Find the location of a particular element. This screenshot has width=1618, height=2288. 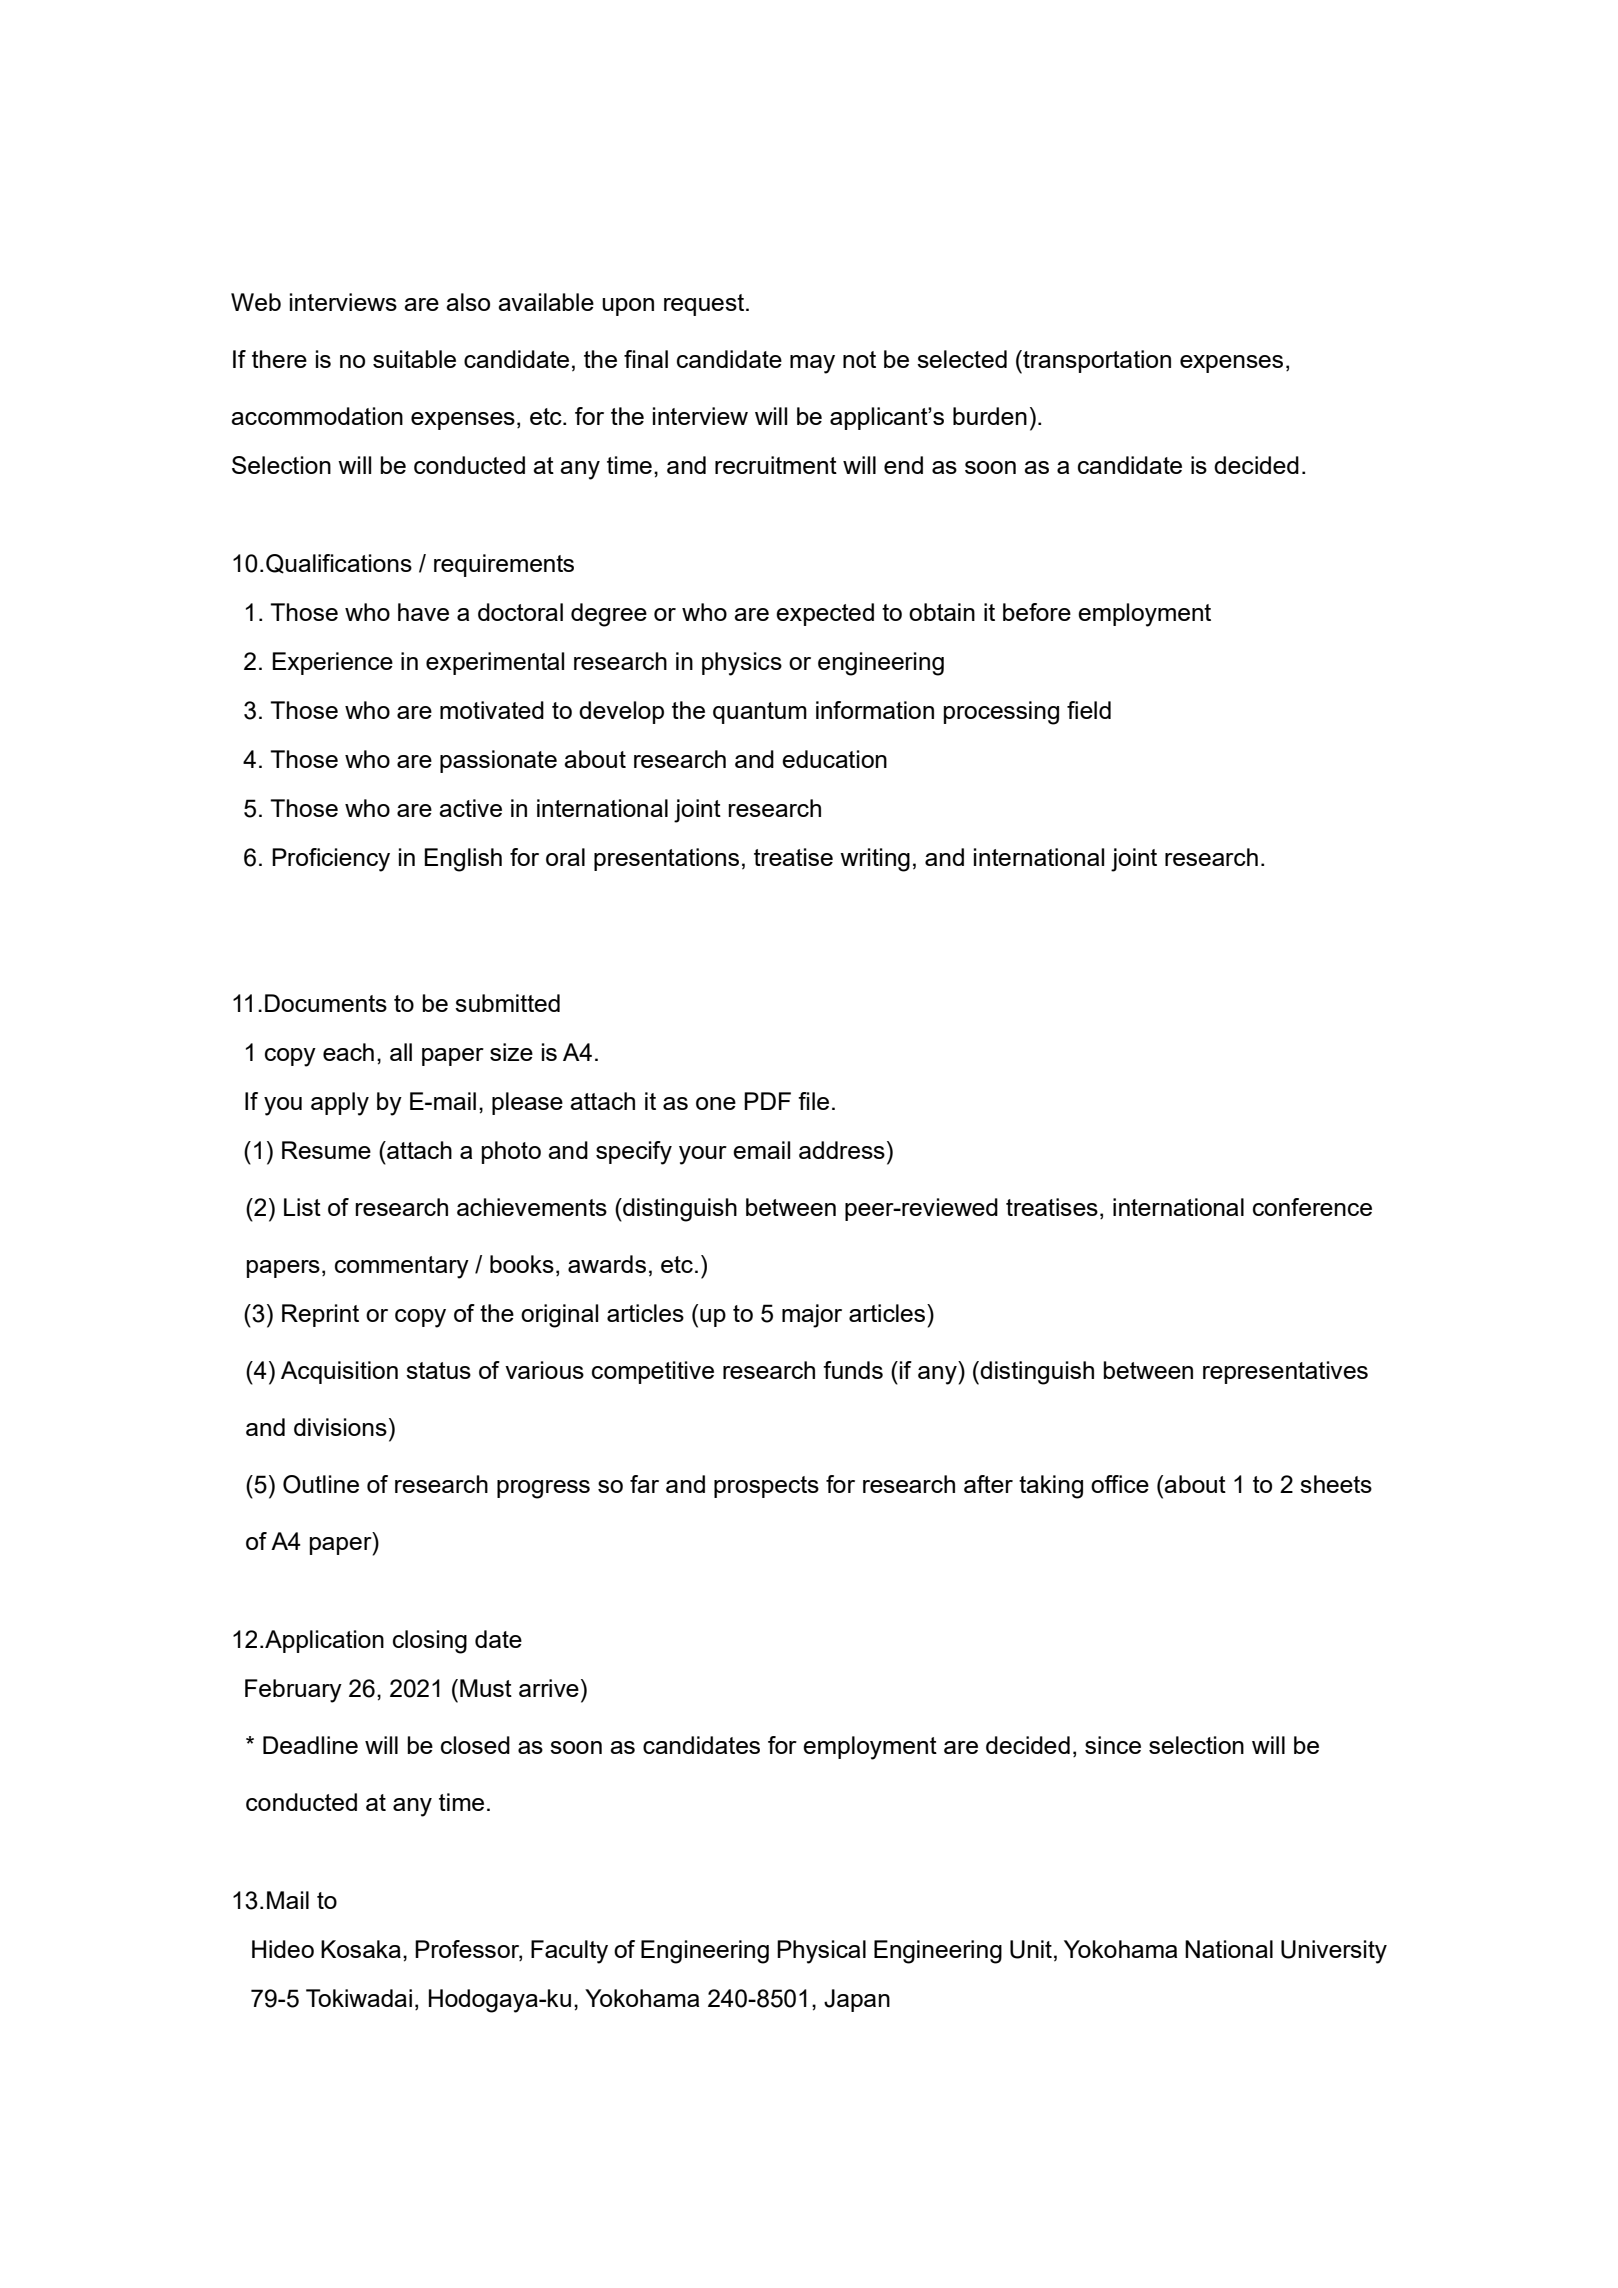

conference is located at coordinates (1312, 1207).
